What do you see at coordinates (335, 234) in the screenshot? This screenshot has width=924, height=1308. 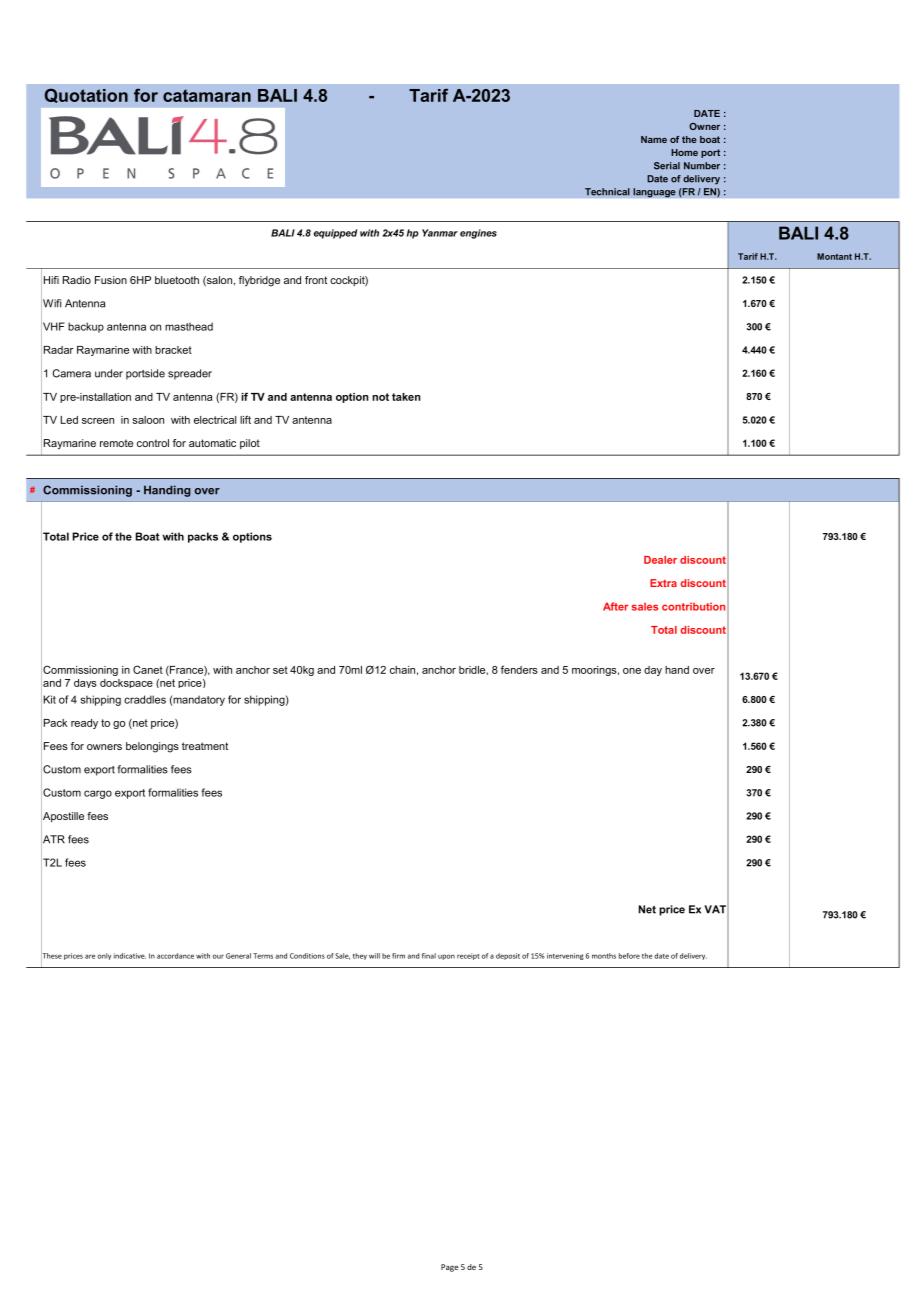 I see `equipped` at bounding box center [335, 234].
